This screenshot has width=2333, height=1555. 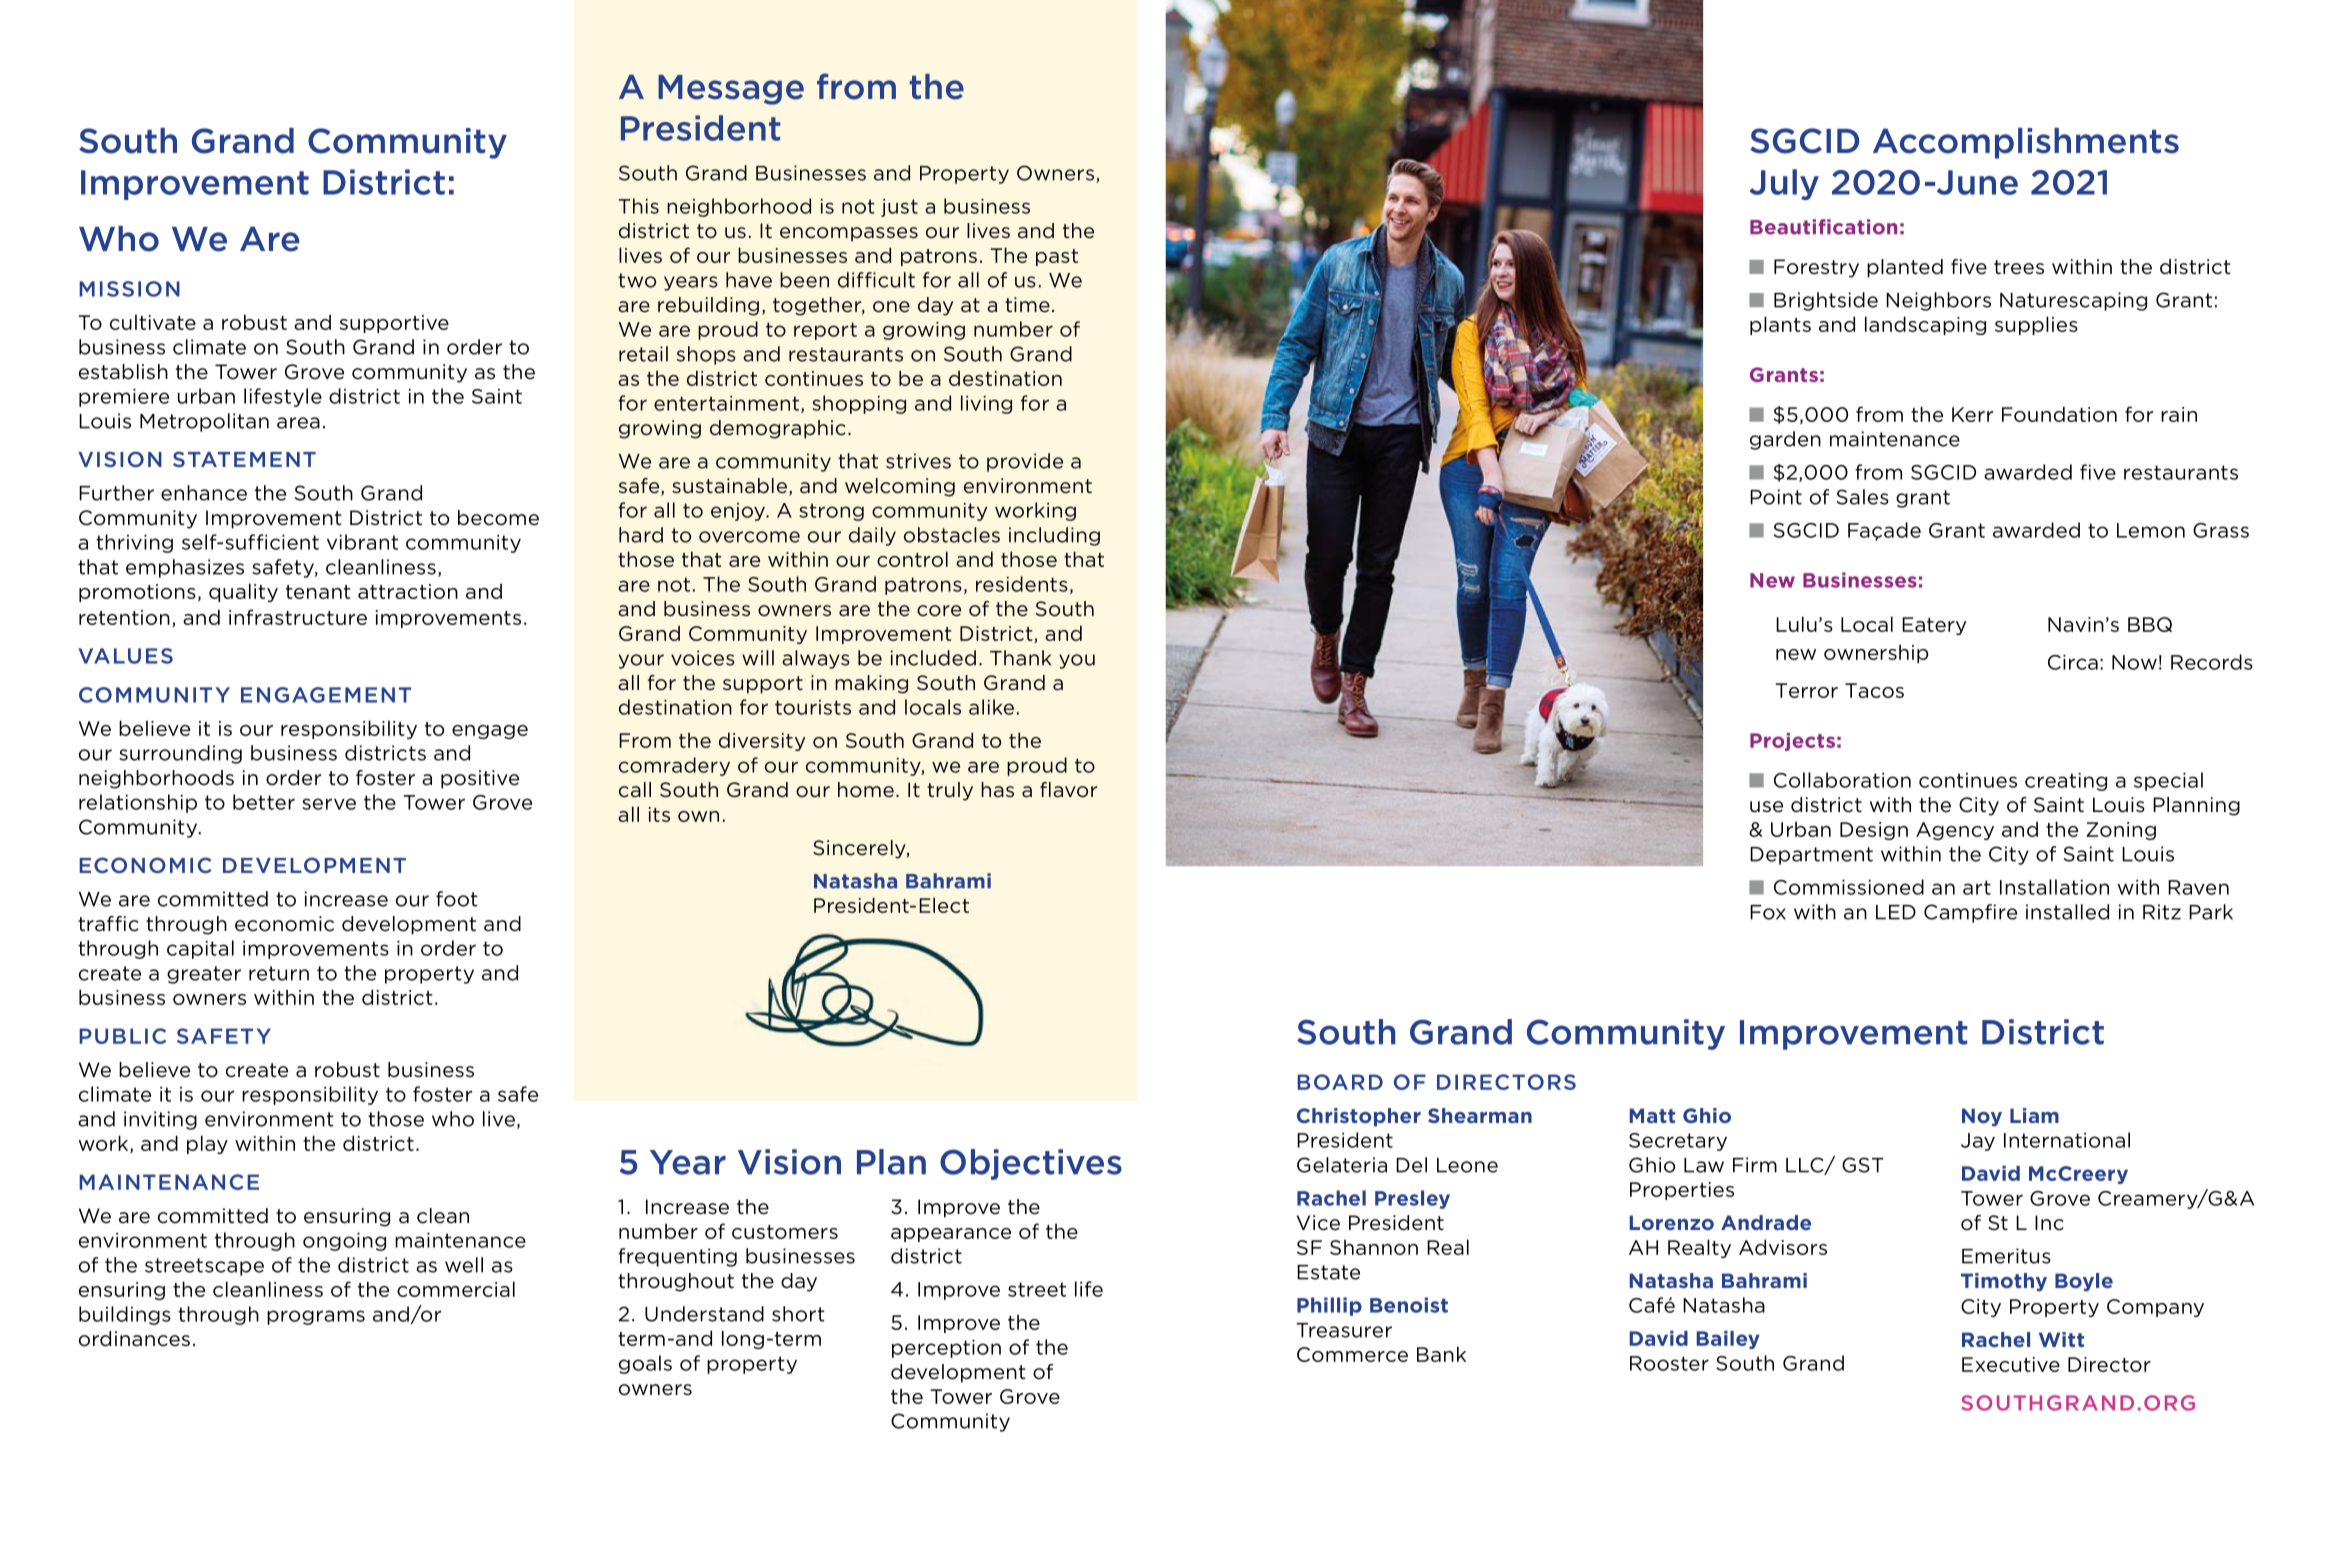 What do you see at coordinates (279, 973) in the screenshot?
I see `return` at bounding box center [279, 973].
